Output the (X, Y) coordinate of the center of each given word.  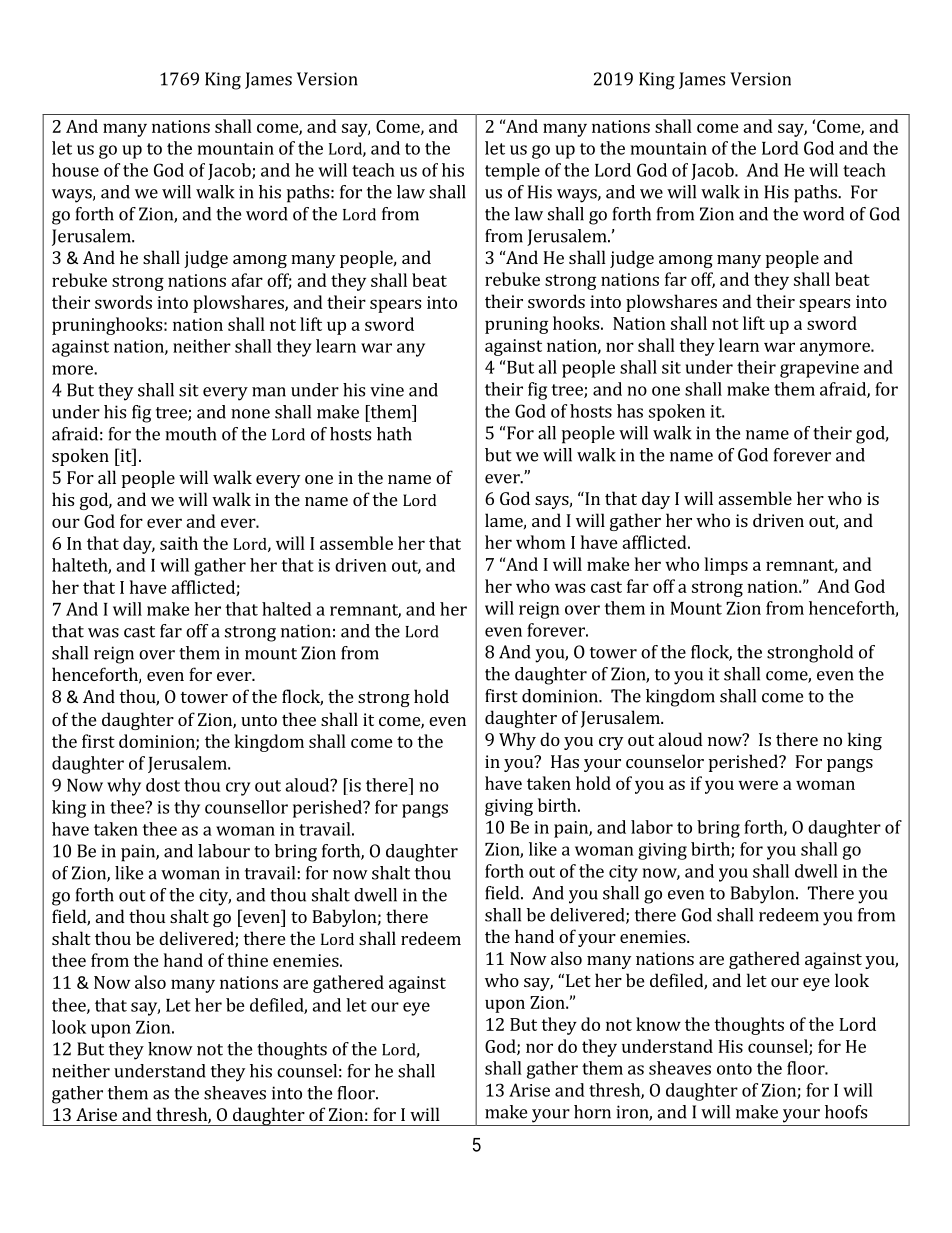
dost (163, 785)
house (75, 170)
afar (247, 280)
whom (541, 542)
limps (726, 566)
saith (179, 543)
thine (247, 960)
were (758, 785)
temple (512, 171)
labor (652, 827)
